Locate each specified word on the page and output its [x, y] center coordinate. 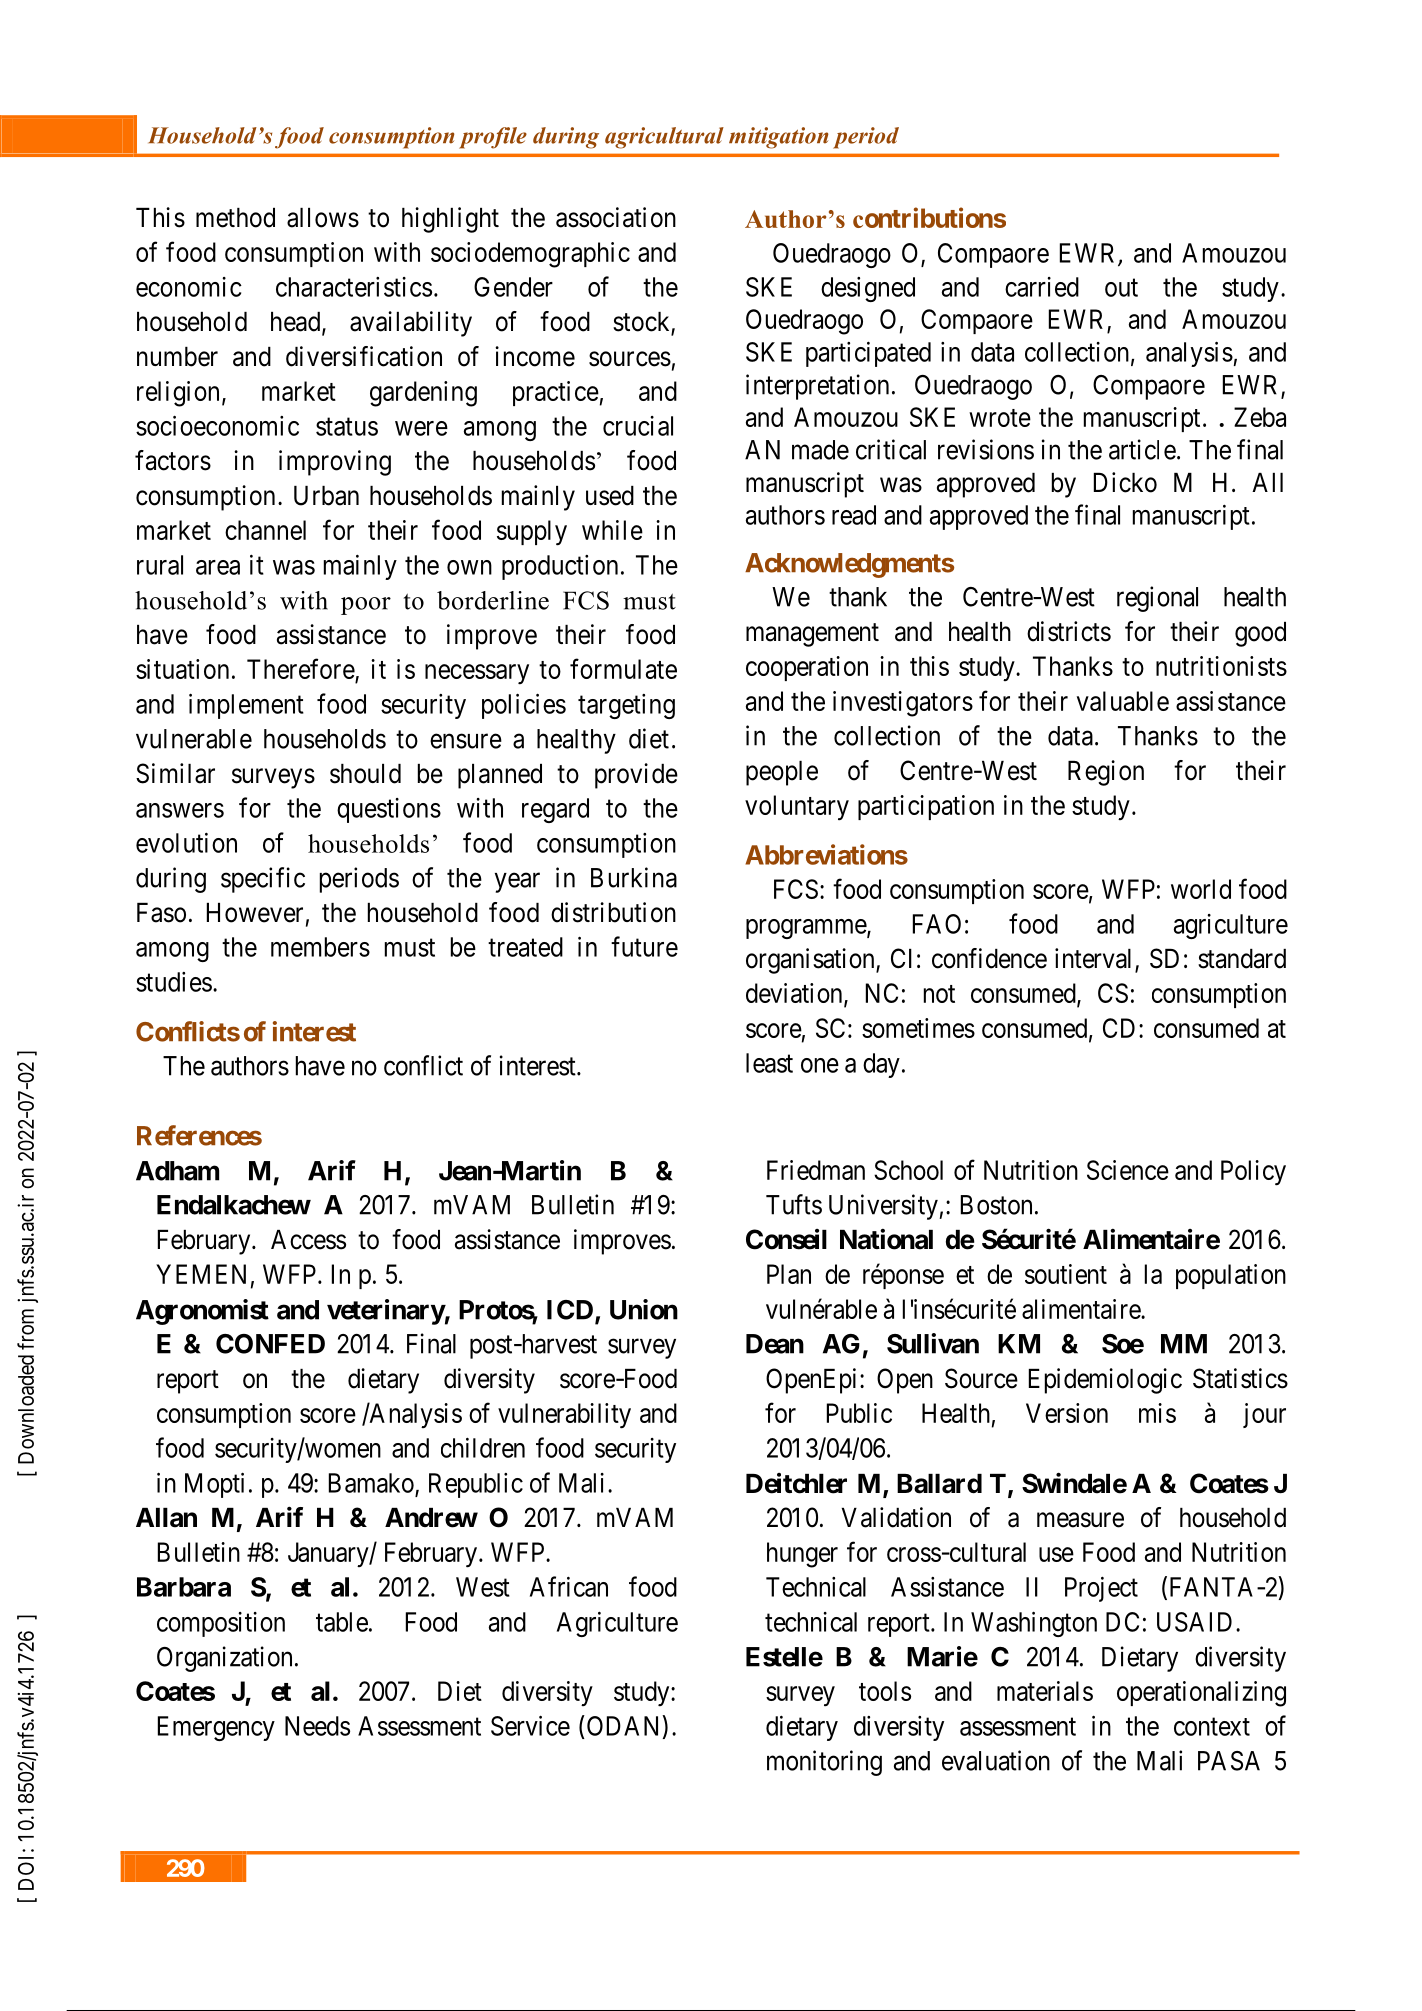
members [320, 947]
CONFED [270, 1344]
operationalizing [1201, 1694]
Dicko [1125, 482]
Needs [317, 1726]
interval [1095, 959]
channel [265, 530]
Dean [775, 1344]
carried [1042, 287]
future [644, 946]
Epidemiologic [1105, 1381]
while [612, 530]
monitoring [824, 1763]
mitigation [778, 138]
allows [323, 218]
